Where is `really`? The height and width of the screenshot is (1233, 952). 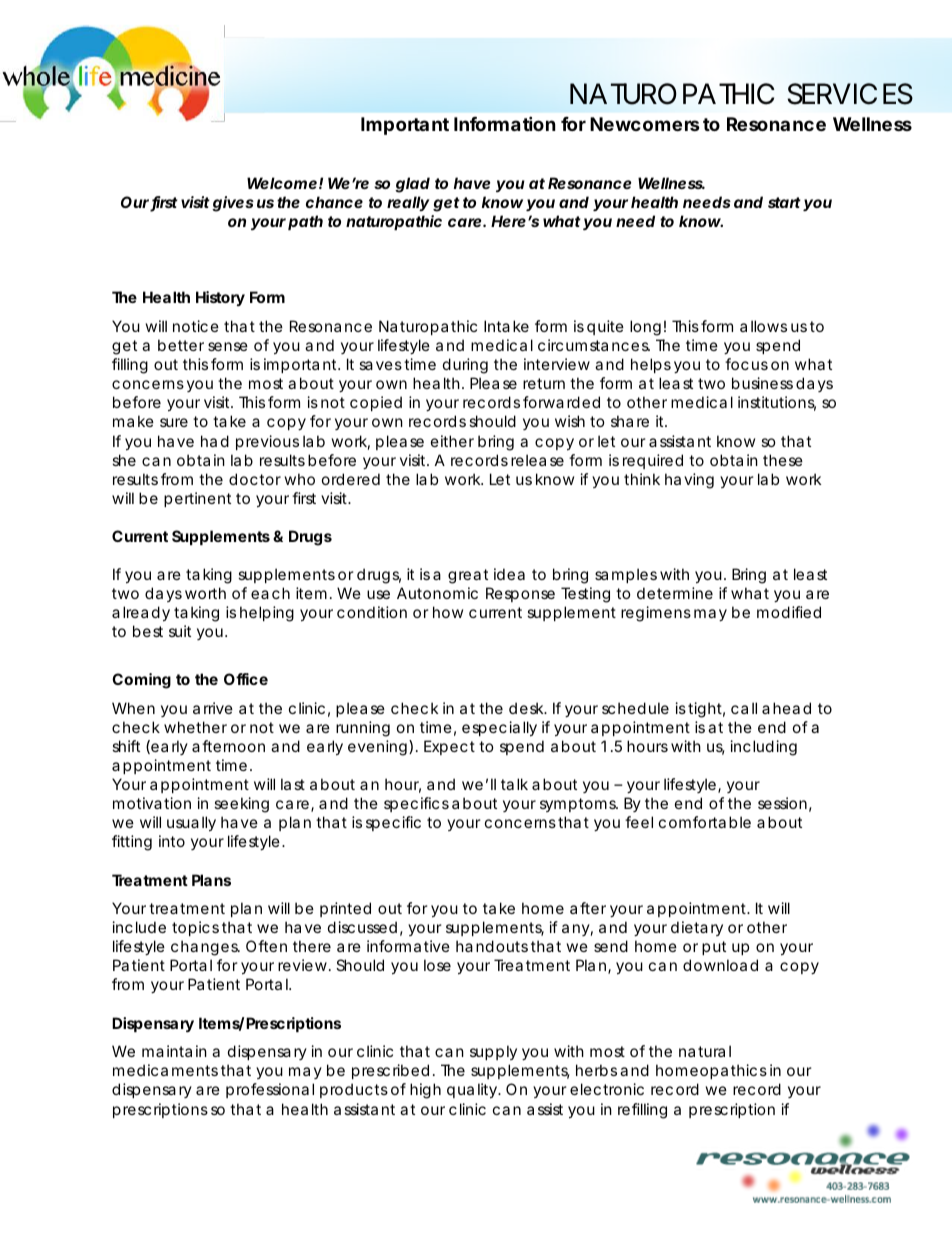 really is located at coordinates (408, 203).
